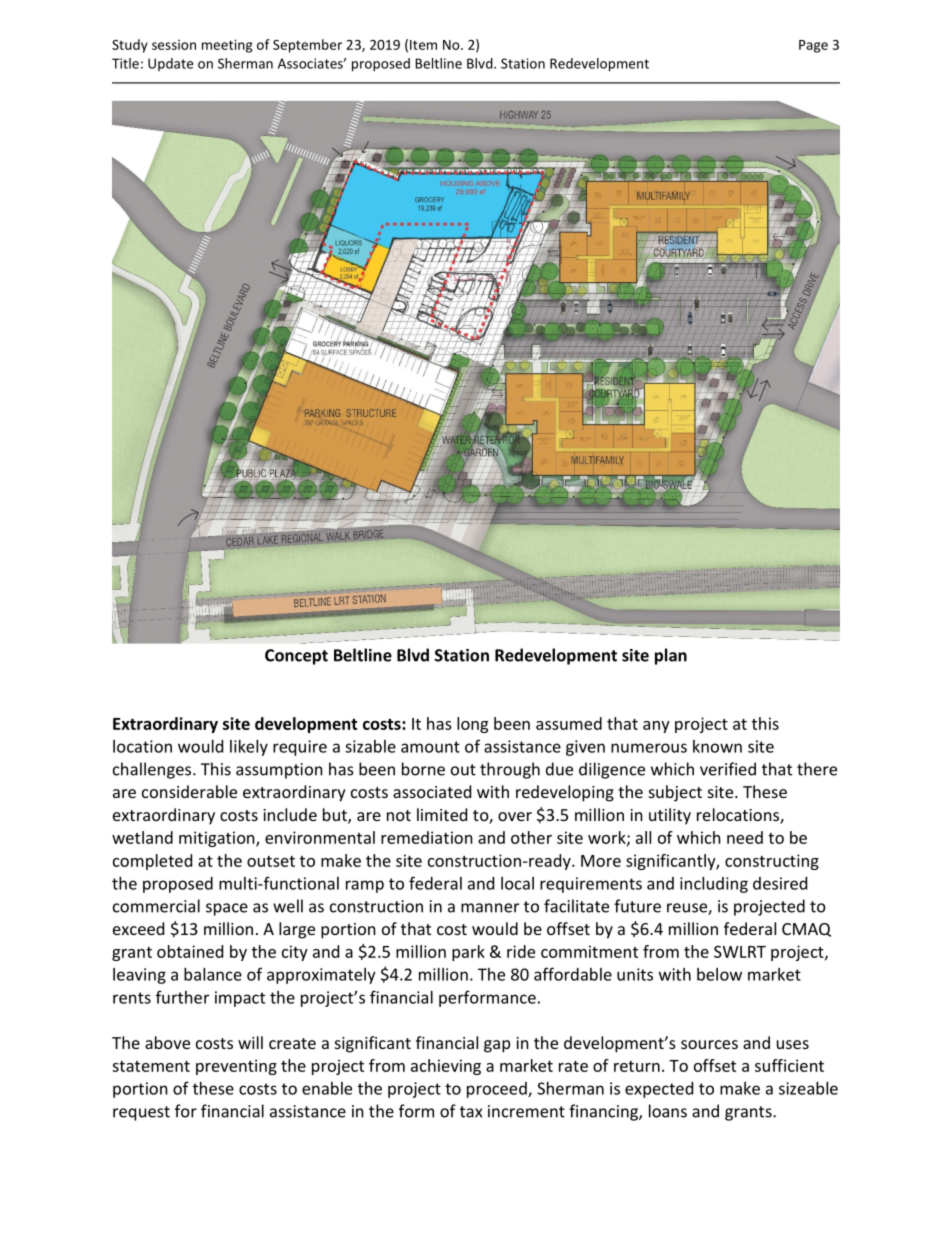 The image size is (952, 1233). Describe the element at coordinates (296, 657) in the page. I see `Concept` at that location.
